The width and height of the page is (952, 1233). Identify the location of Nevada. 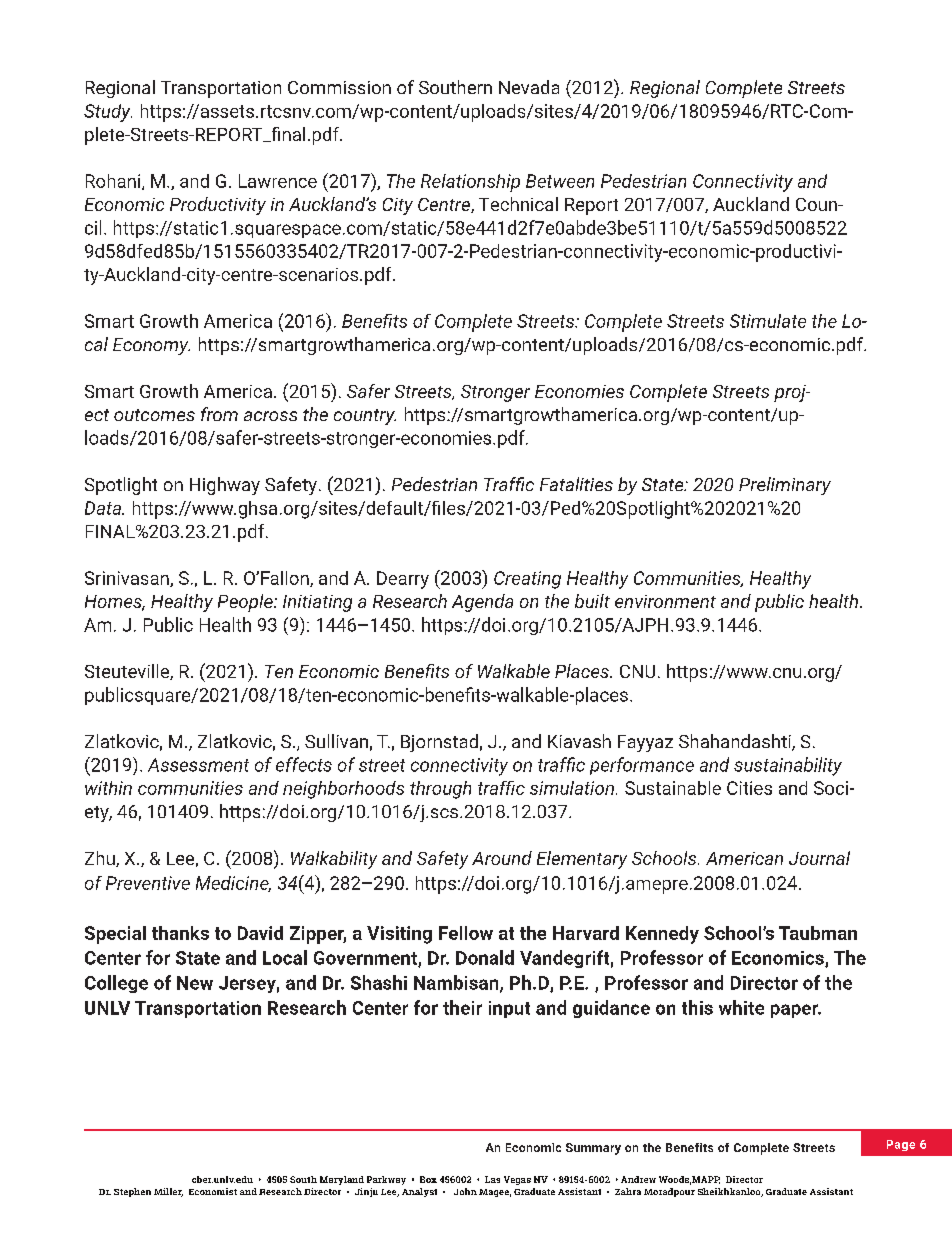
(529, 87).
